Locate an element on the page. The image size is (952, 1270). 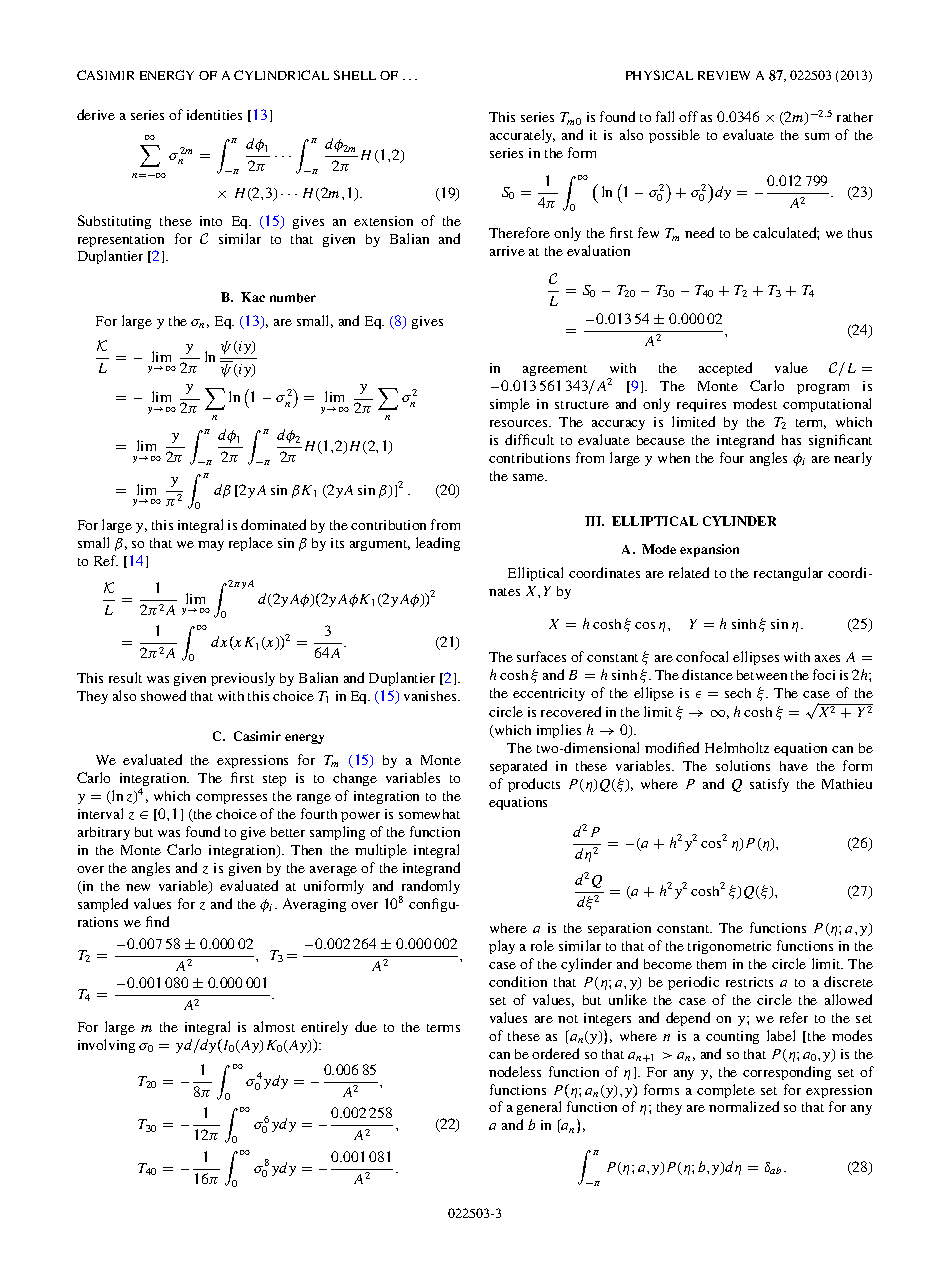
REVIEW is located at coordinates (724, 75).
